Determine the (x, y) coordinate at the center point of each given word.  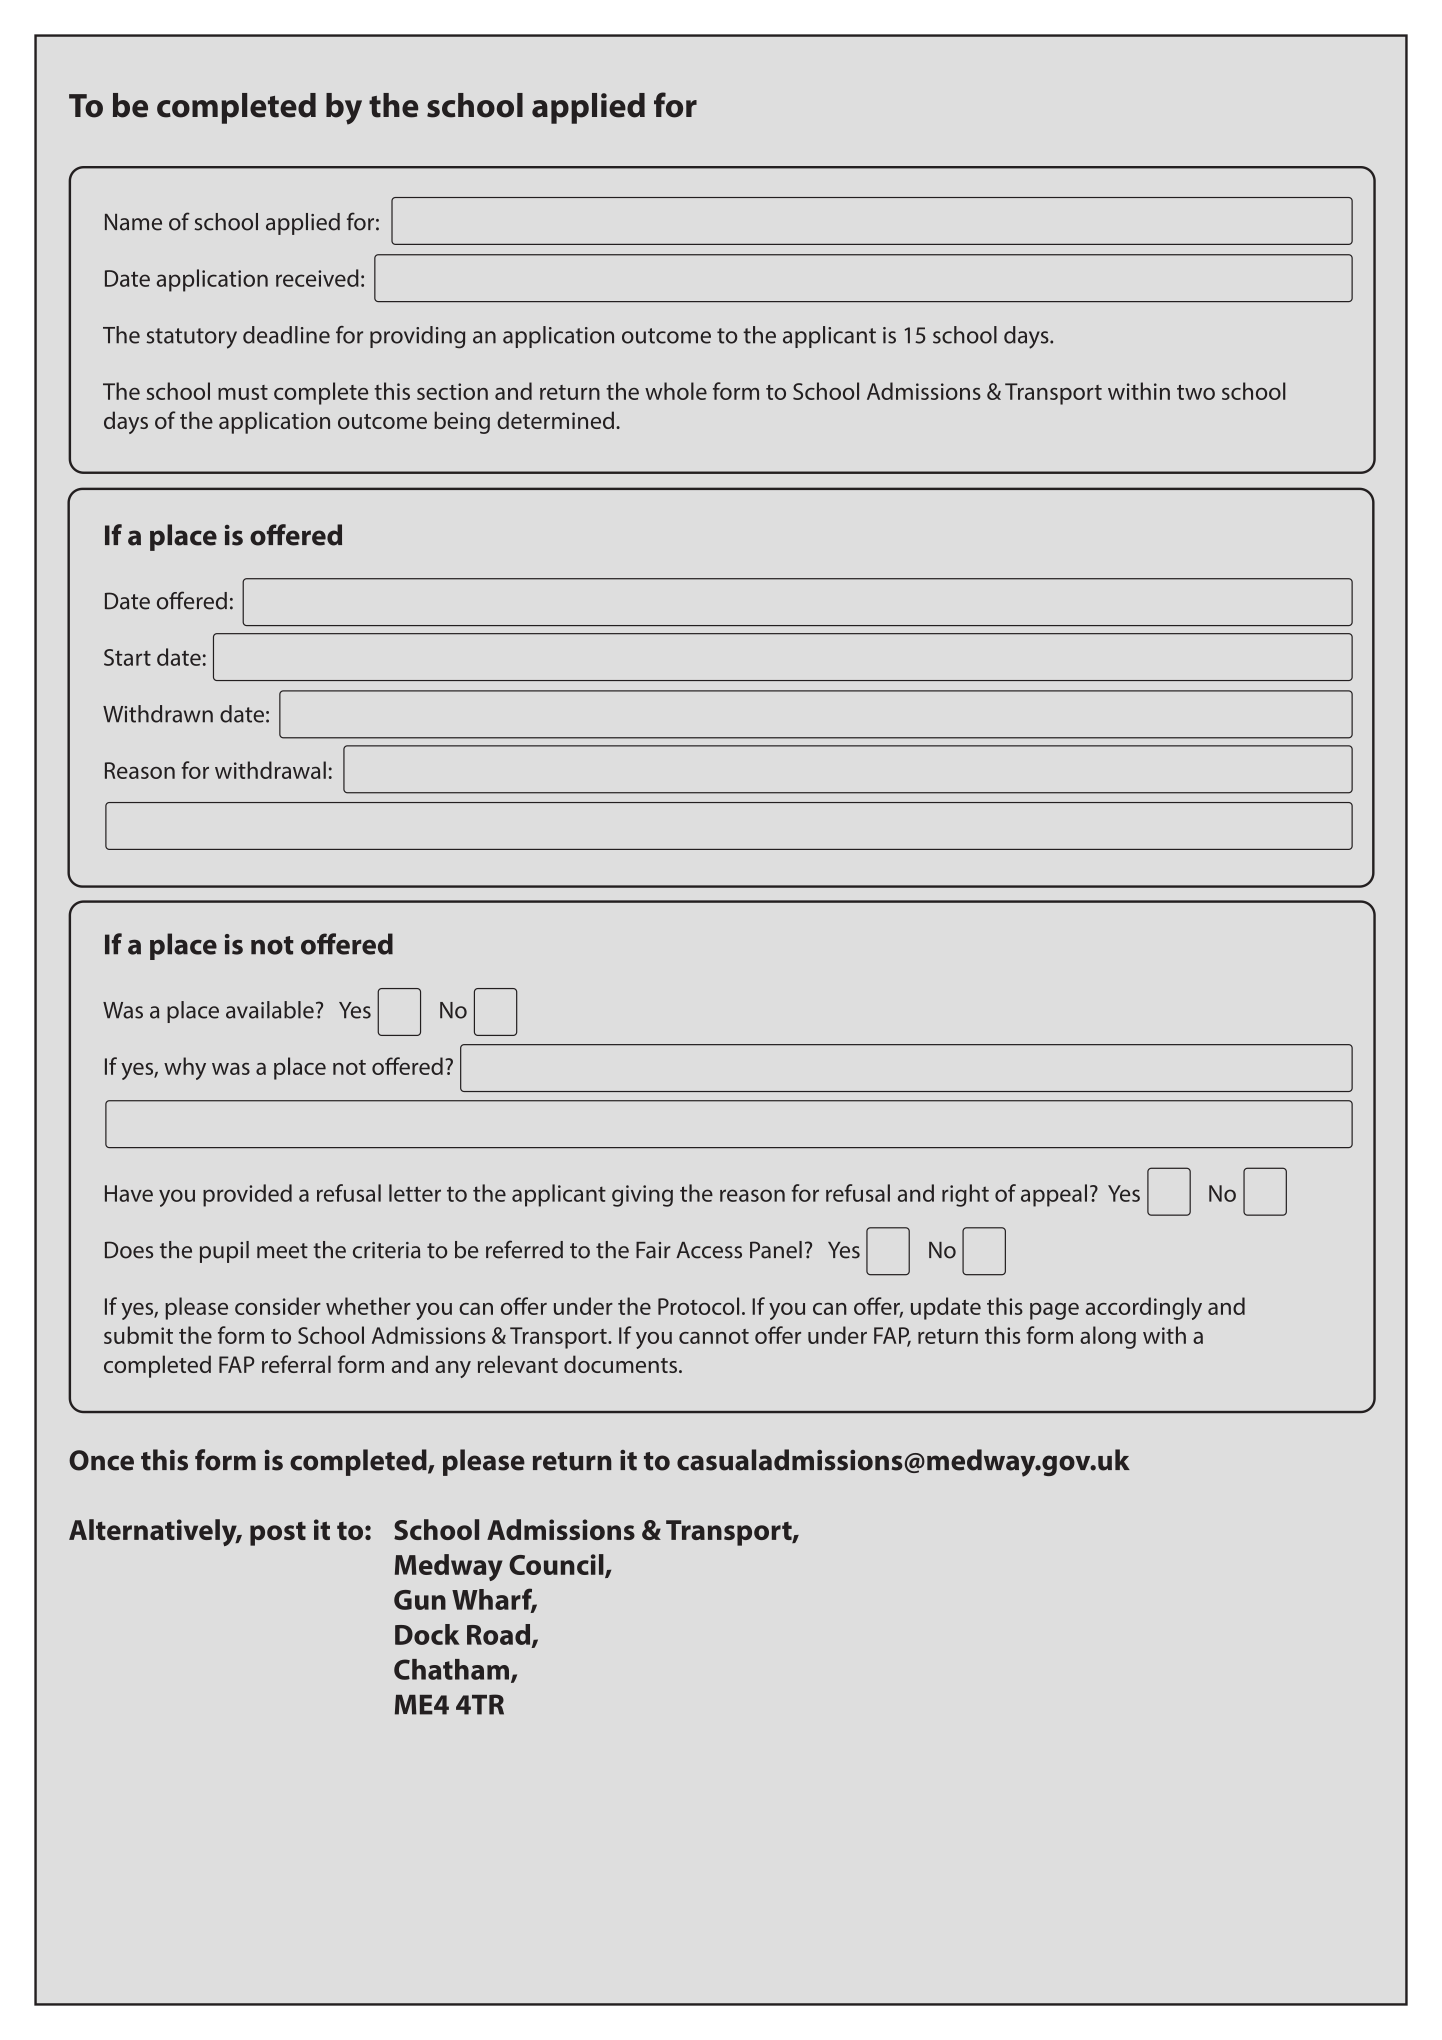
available (270, 1010)
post (278, 1534)
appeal (1054, 1195)
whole (676, 391)
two (1196, 392)
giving (642, 1196)
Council (557, 1566)
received (317, 278)
